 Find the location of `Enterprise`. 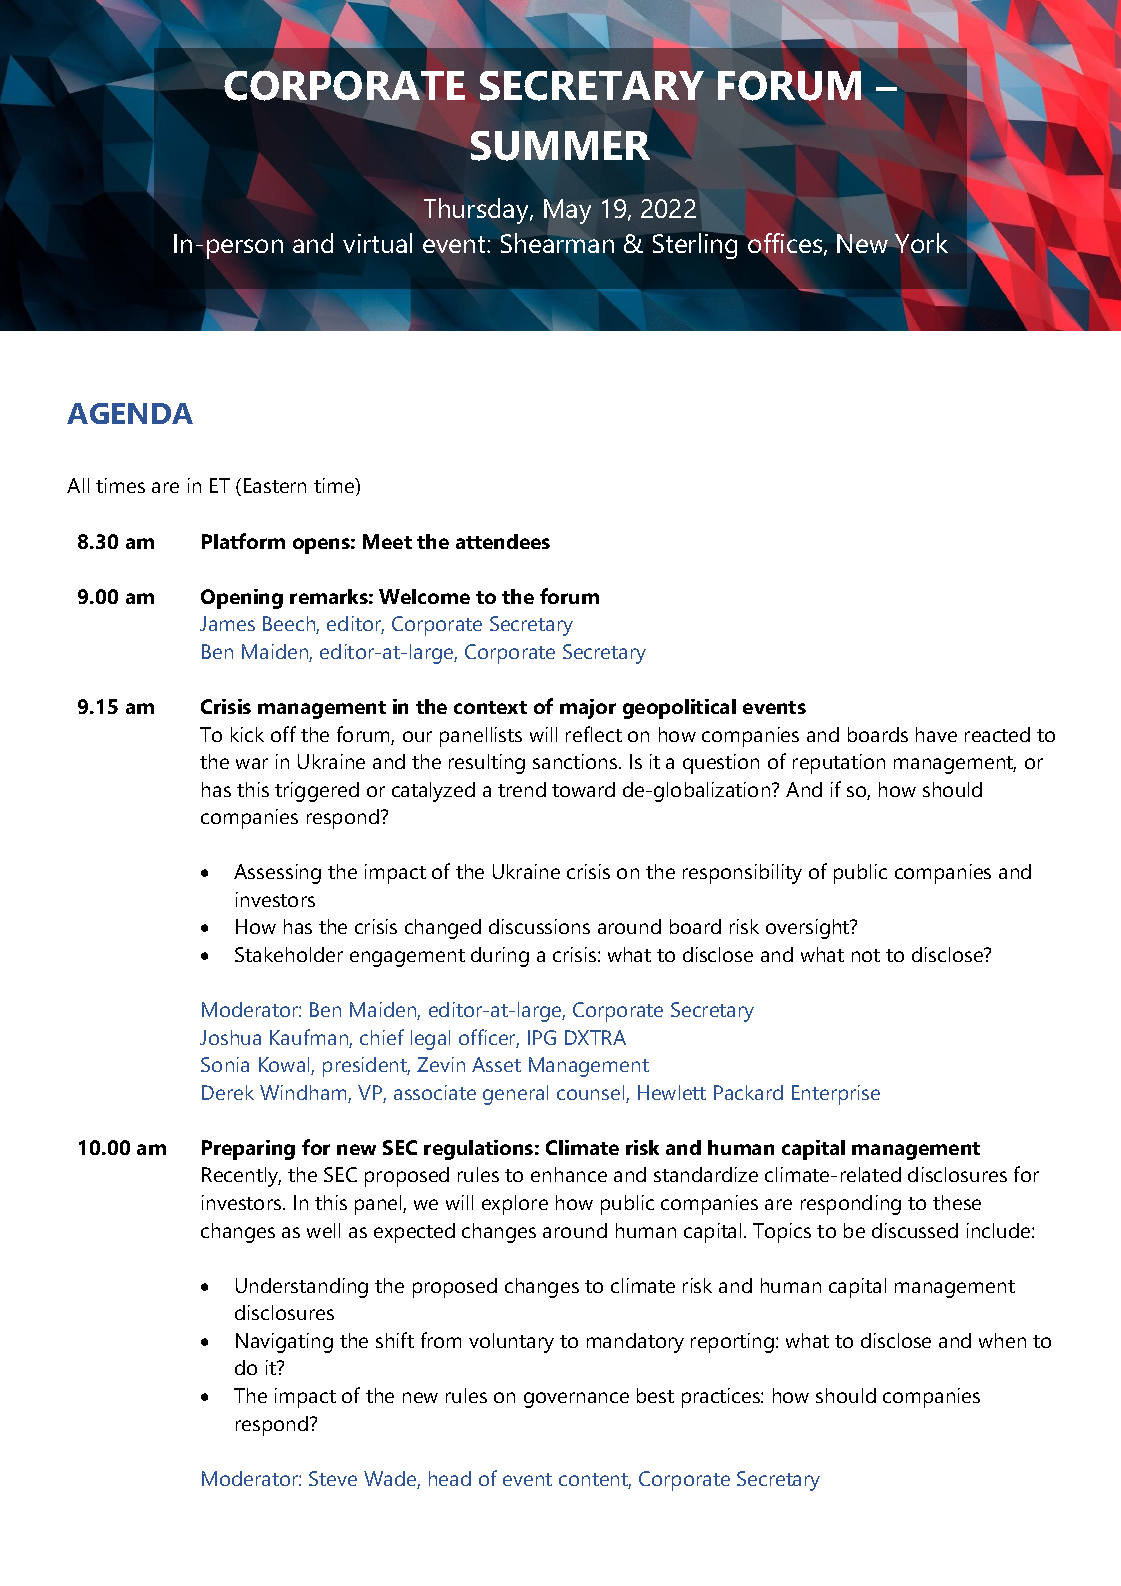

Enterprise is located at coordinates (836, 1095).
